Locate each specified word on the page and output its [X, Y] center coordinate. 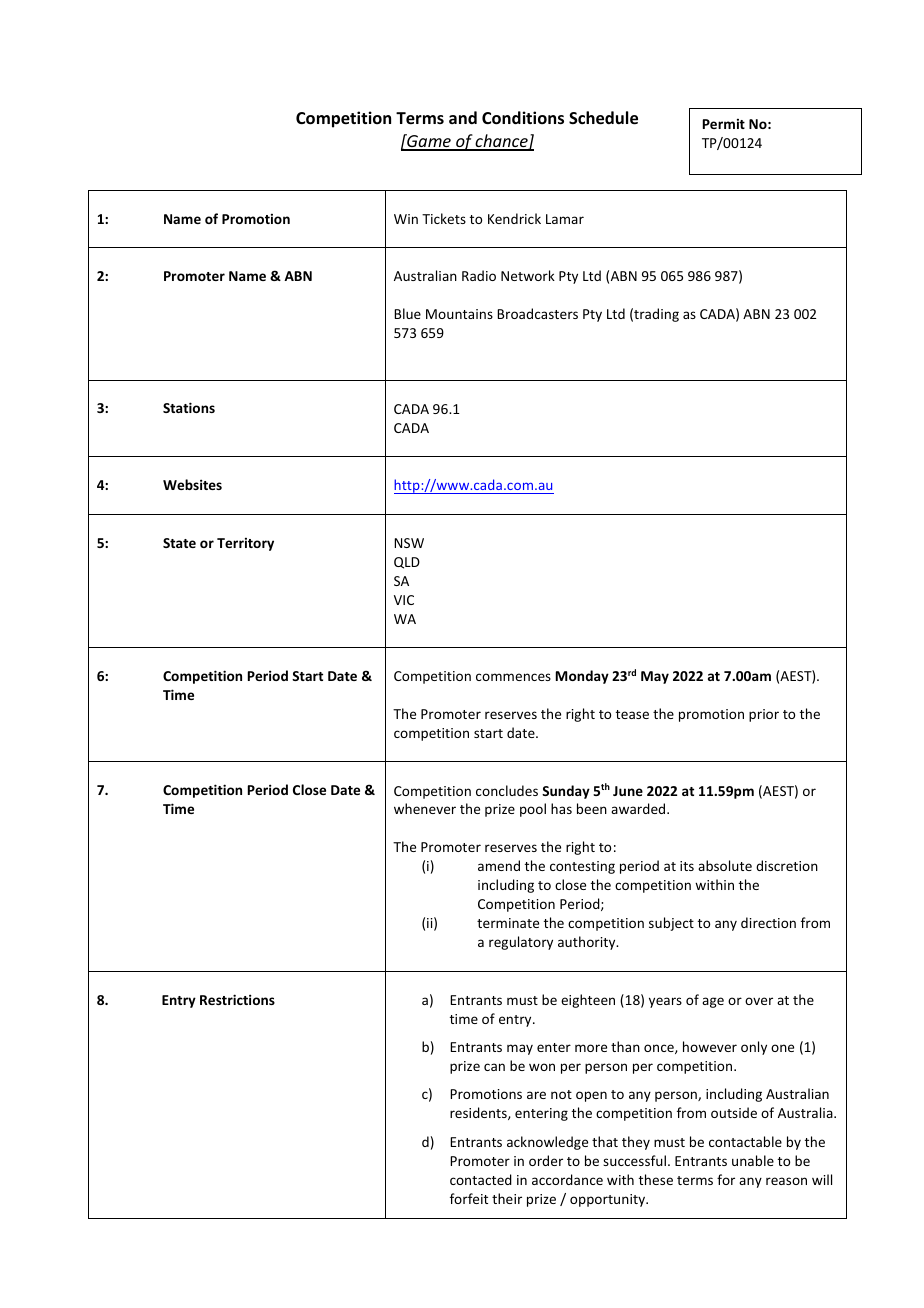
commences [513, 677]
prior [764, 715]
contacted [481, 1179]
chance [502, 142]
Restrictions [237, 999]
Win [406, 219]
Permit [724, 124]
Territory [245, 544]
